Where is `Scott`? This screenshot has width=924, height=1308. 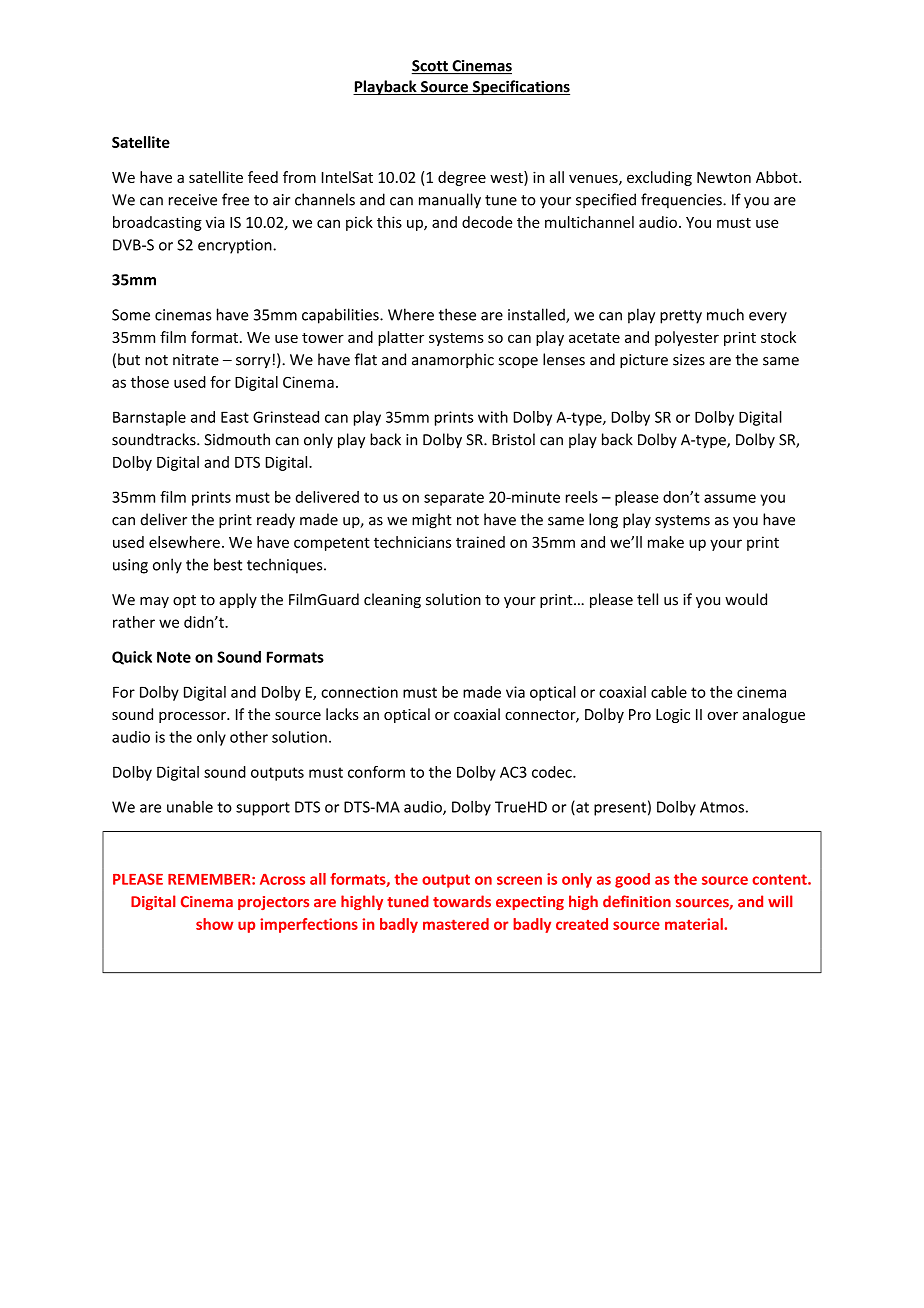
Scott is located at coordinates (431, 67).
